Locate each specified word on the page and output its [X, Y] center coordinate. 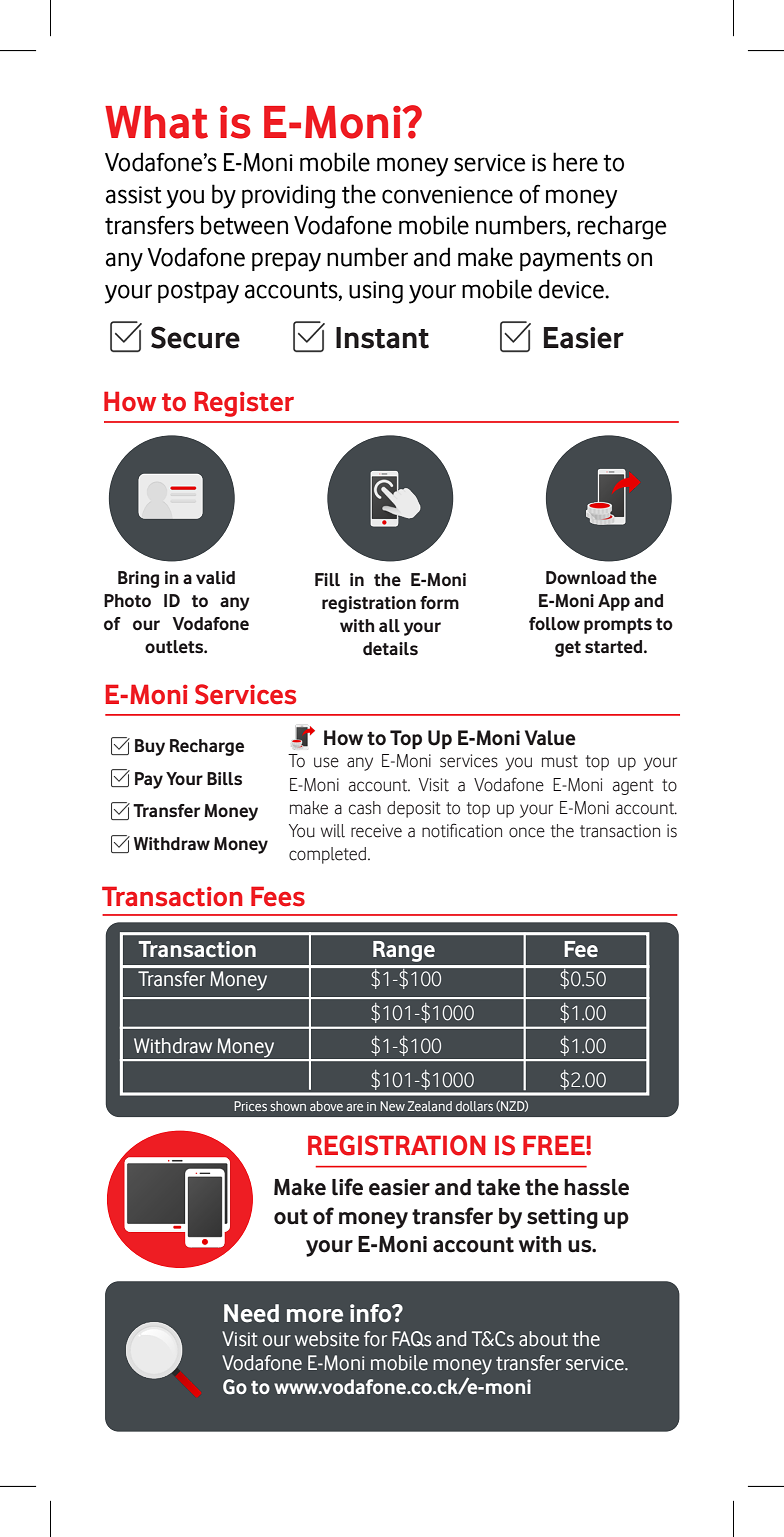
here [575, 162]
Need [251, 1313]
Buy [150, 747]
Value [550, 738]
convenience [447, 195]
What [156, 122]
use [326, 762]
